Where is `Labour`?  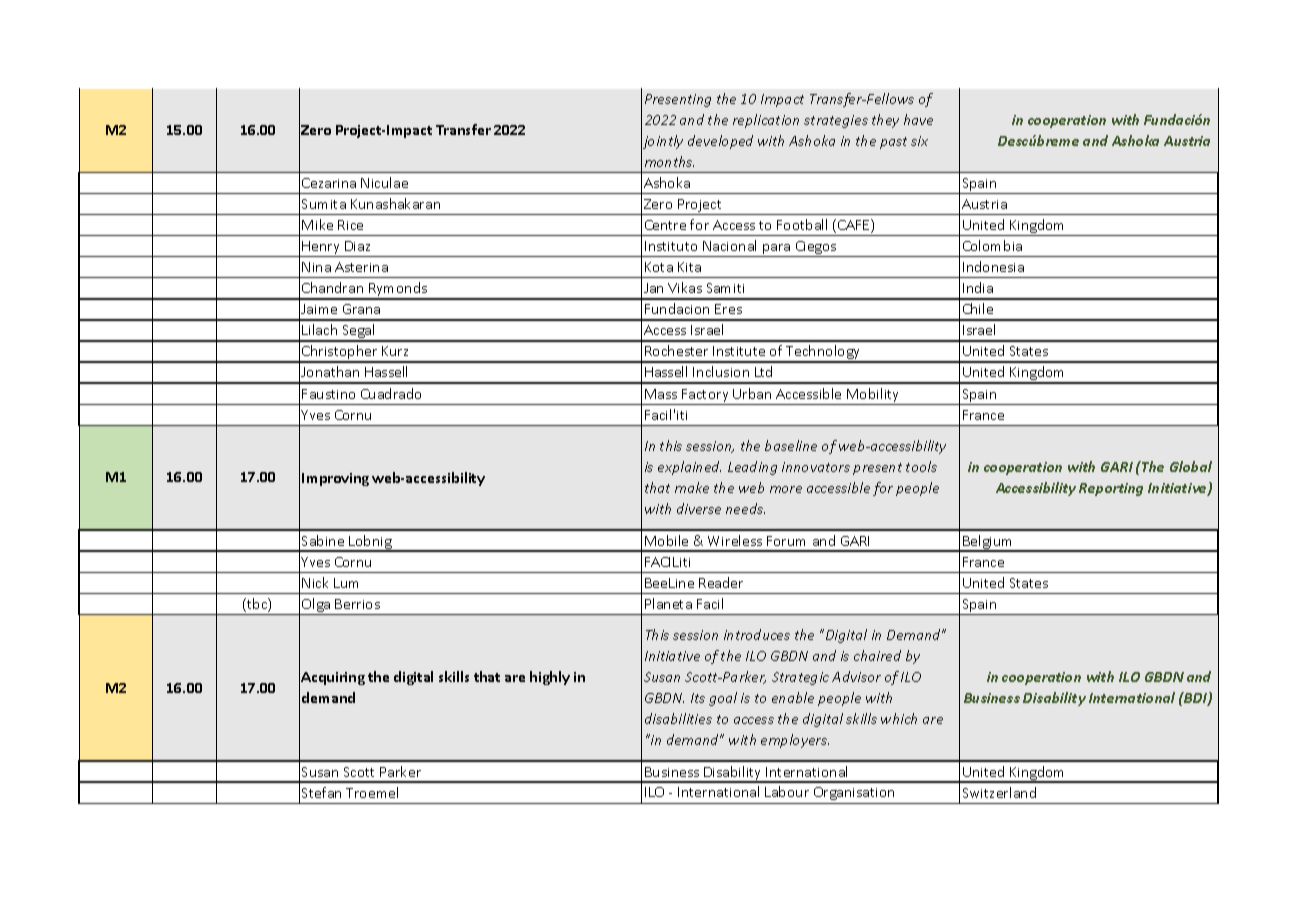 Labour is located at coordinates (787, 791).
